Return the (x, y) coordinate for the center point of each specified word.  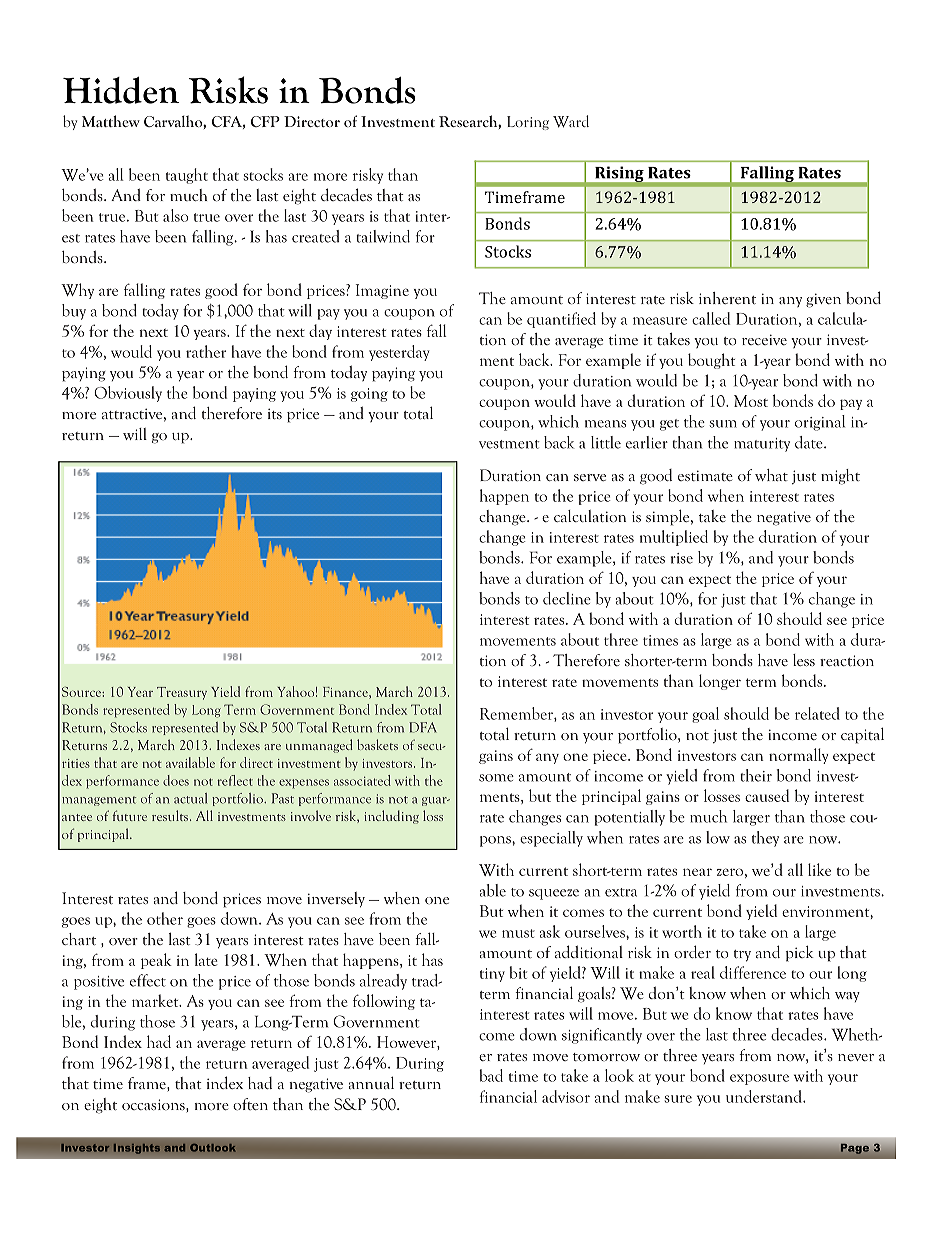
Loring (528, 123)
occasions (154, 1104)
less (804, 660)
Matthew (111, 121)
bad (491, 1075)
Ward (571, 121)
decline (567, 598)
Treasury (182, 693)
